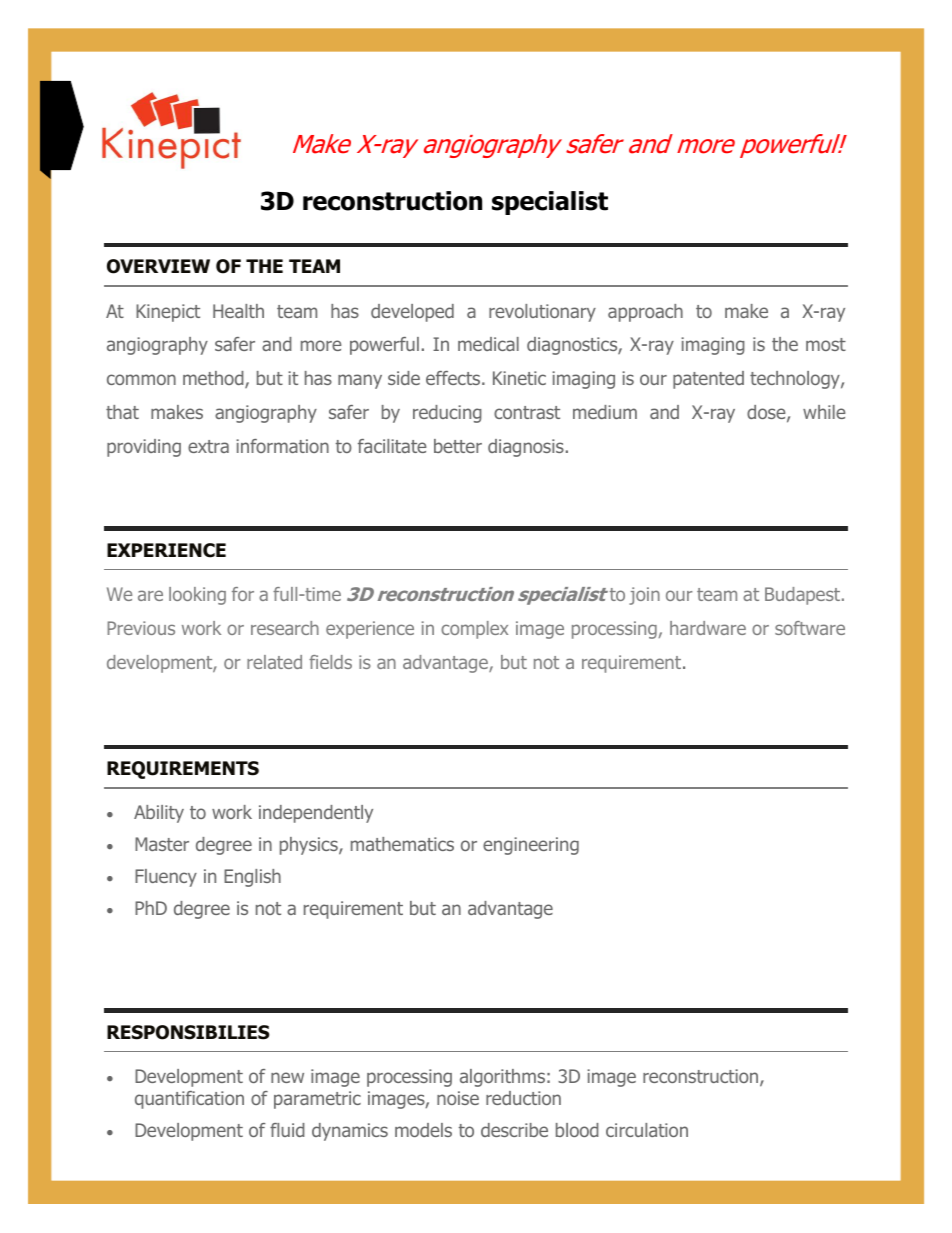 The width and height of the screenshot is (952, 1233). I want to click on Fluency, so click(166, 878).
